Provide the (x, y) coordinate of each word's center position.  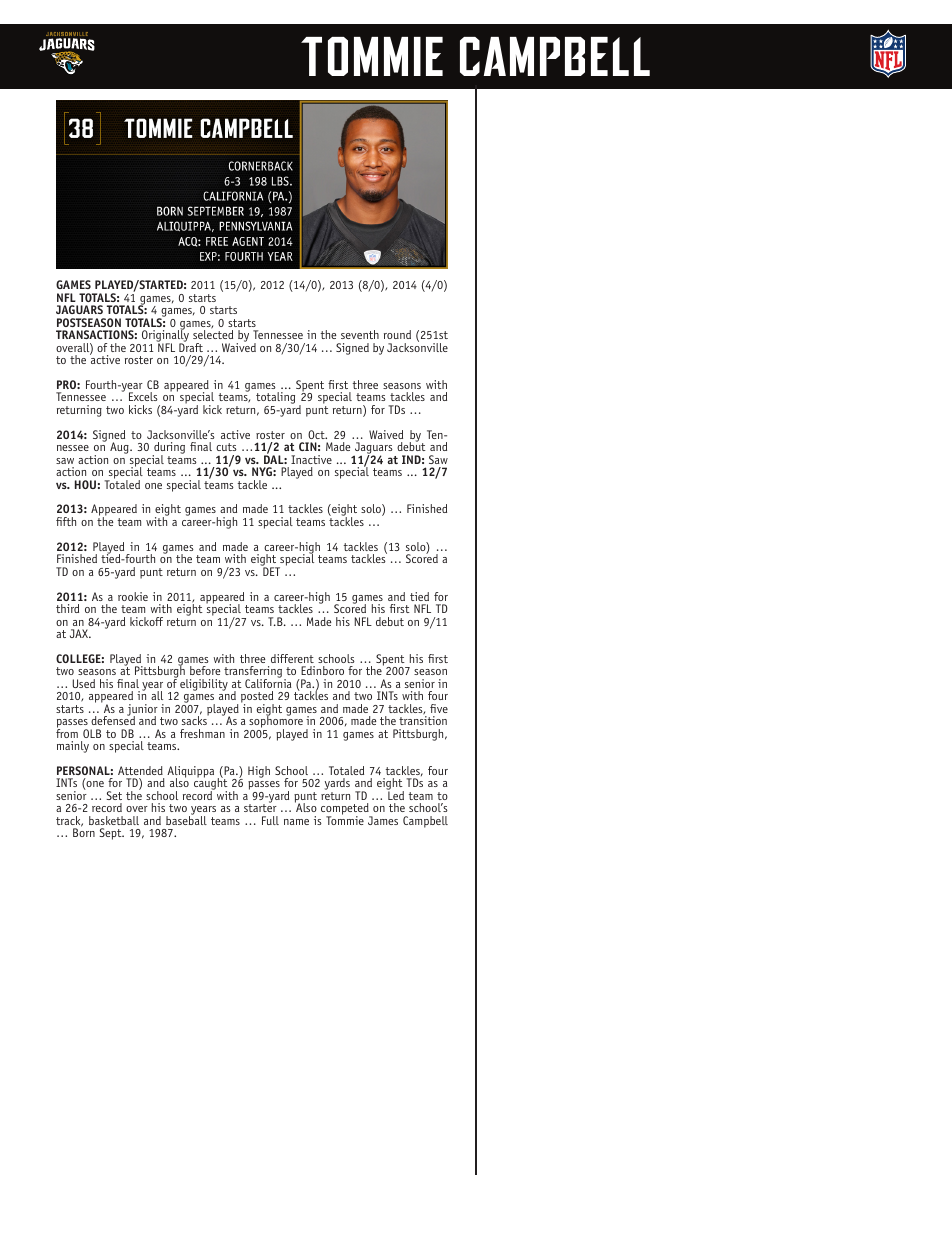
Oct (317, 434)
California (268, 682)
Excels (143, 396)
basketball (114, 820)
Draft (191, 346)
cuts (226, 447)
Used (84, 683)
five (439, 708)
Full (270, 820)
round (397, 334)
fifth (66, 521)
